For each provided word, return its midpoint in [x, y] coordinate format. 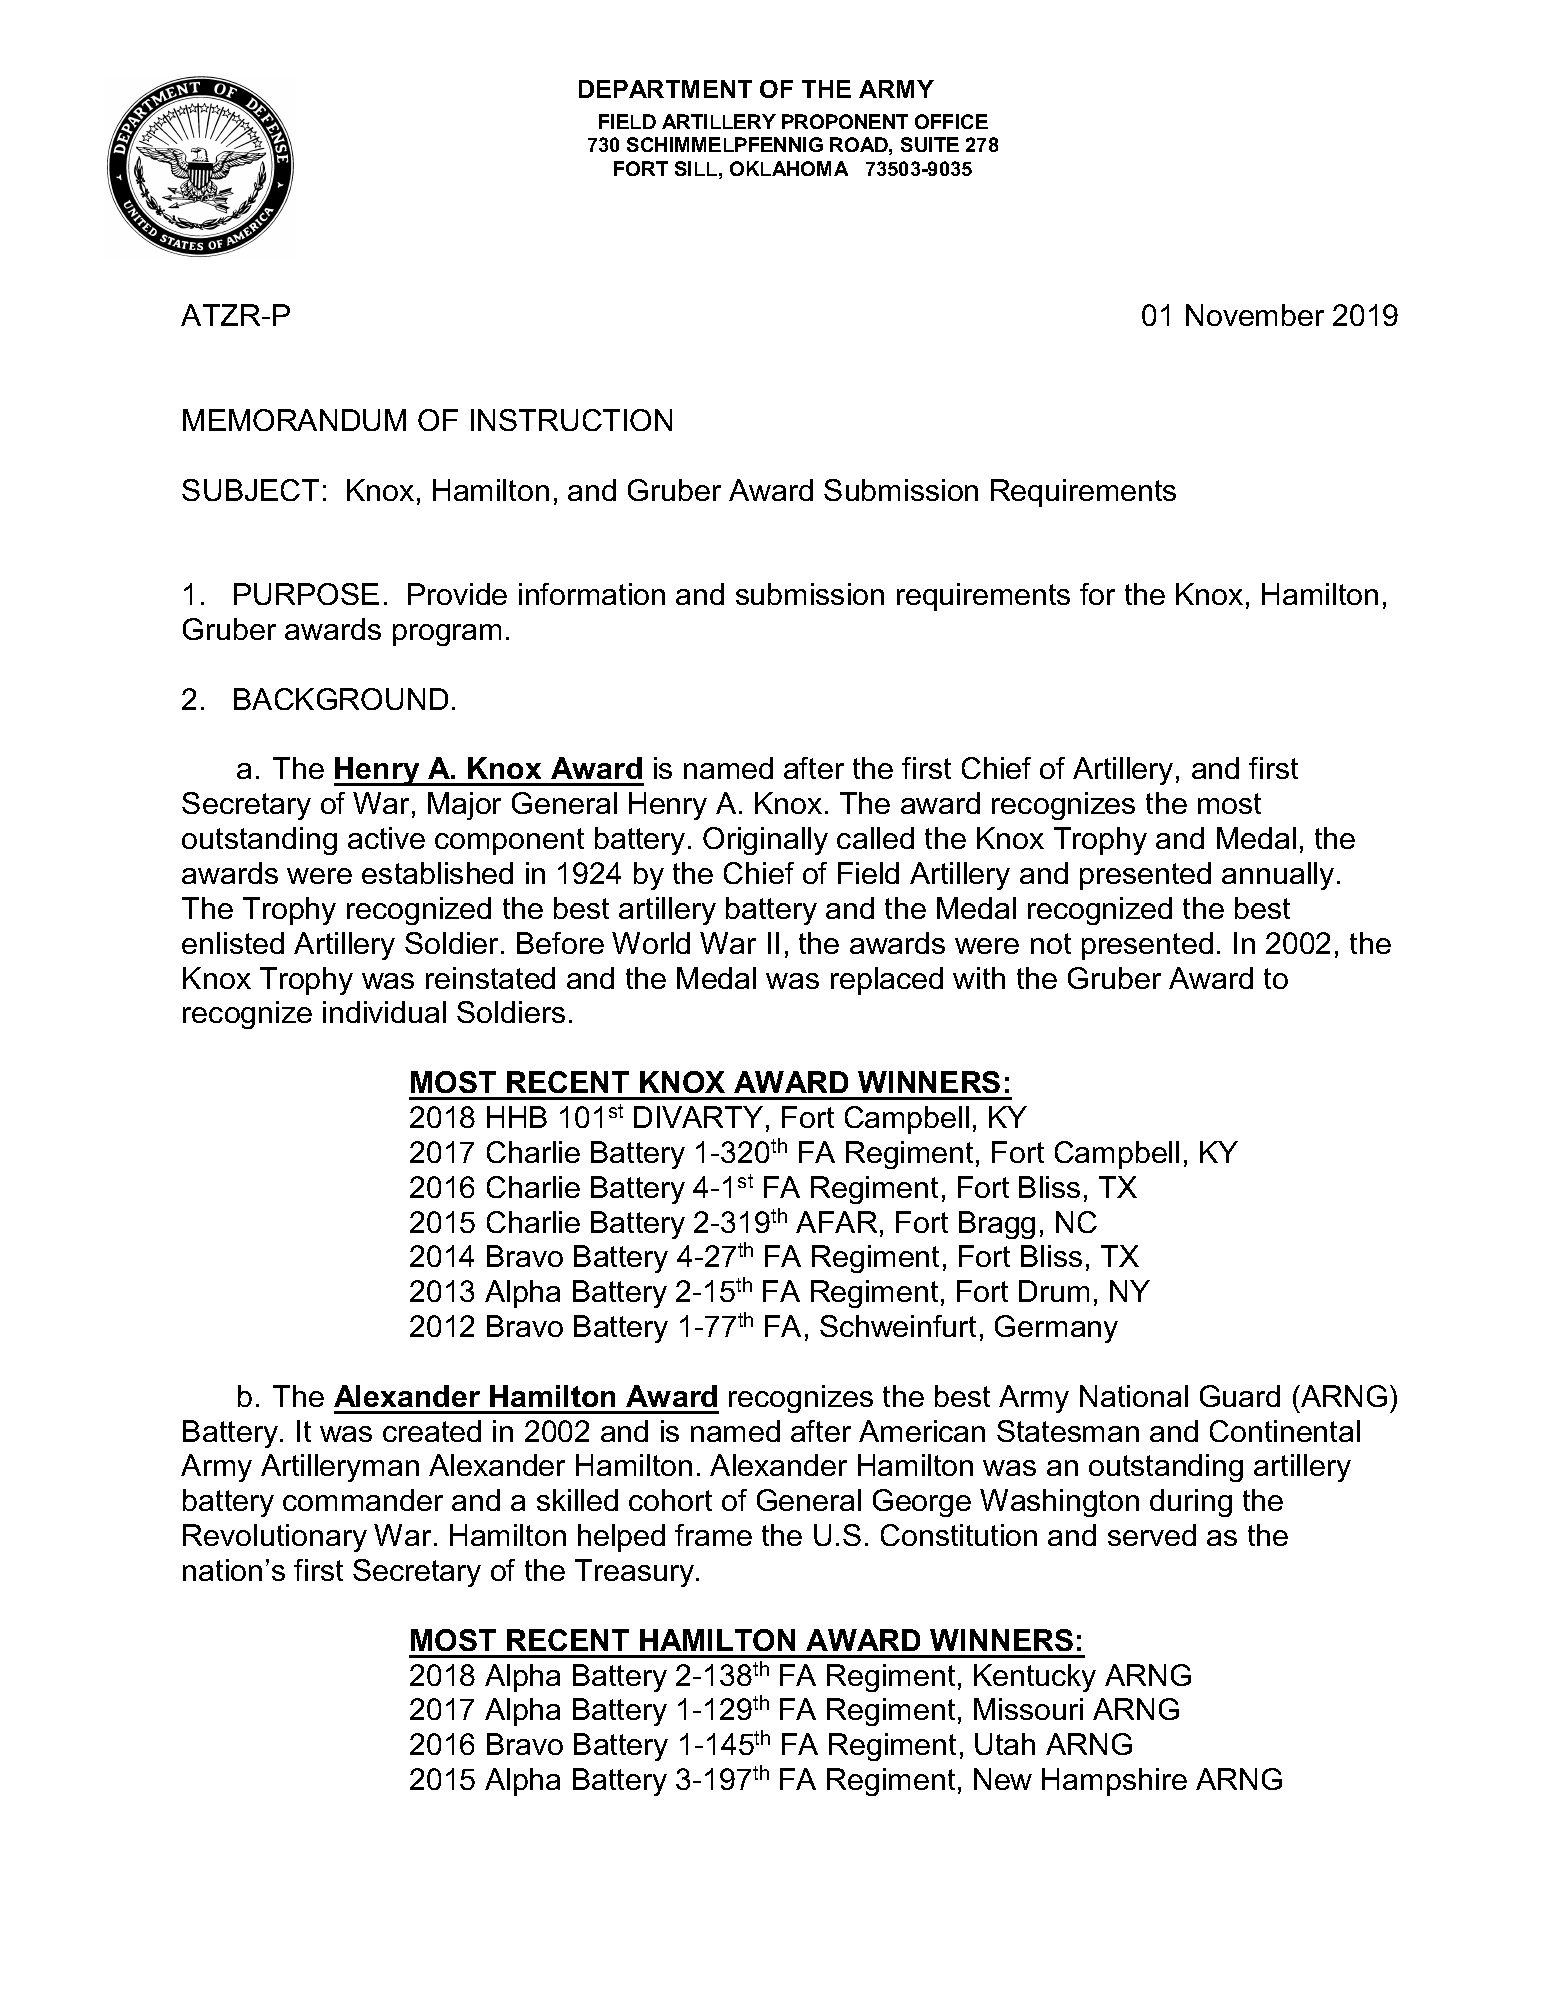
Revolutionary [275, 1538]
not [1051, 943]
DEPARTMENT [665, 89]
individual [384, 1012]
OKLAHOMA [789, 168]
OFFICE [951, 121]
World [651, 943]
